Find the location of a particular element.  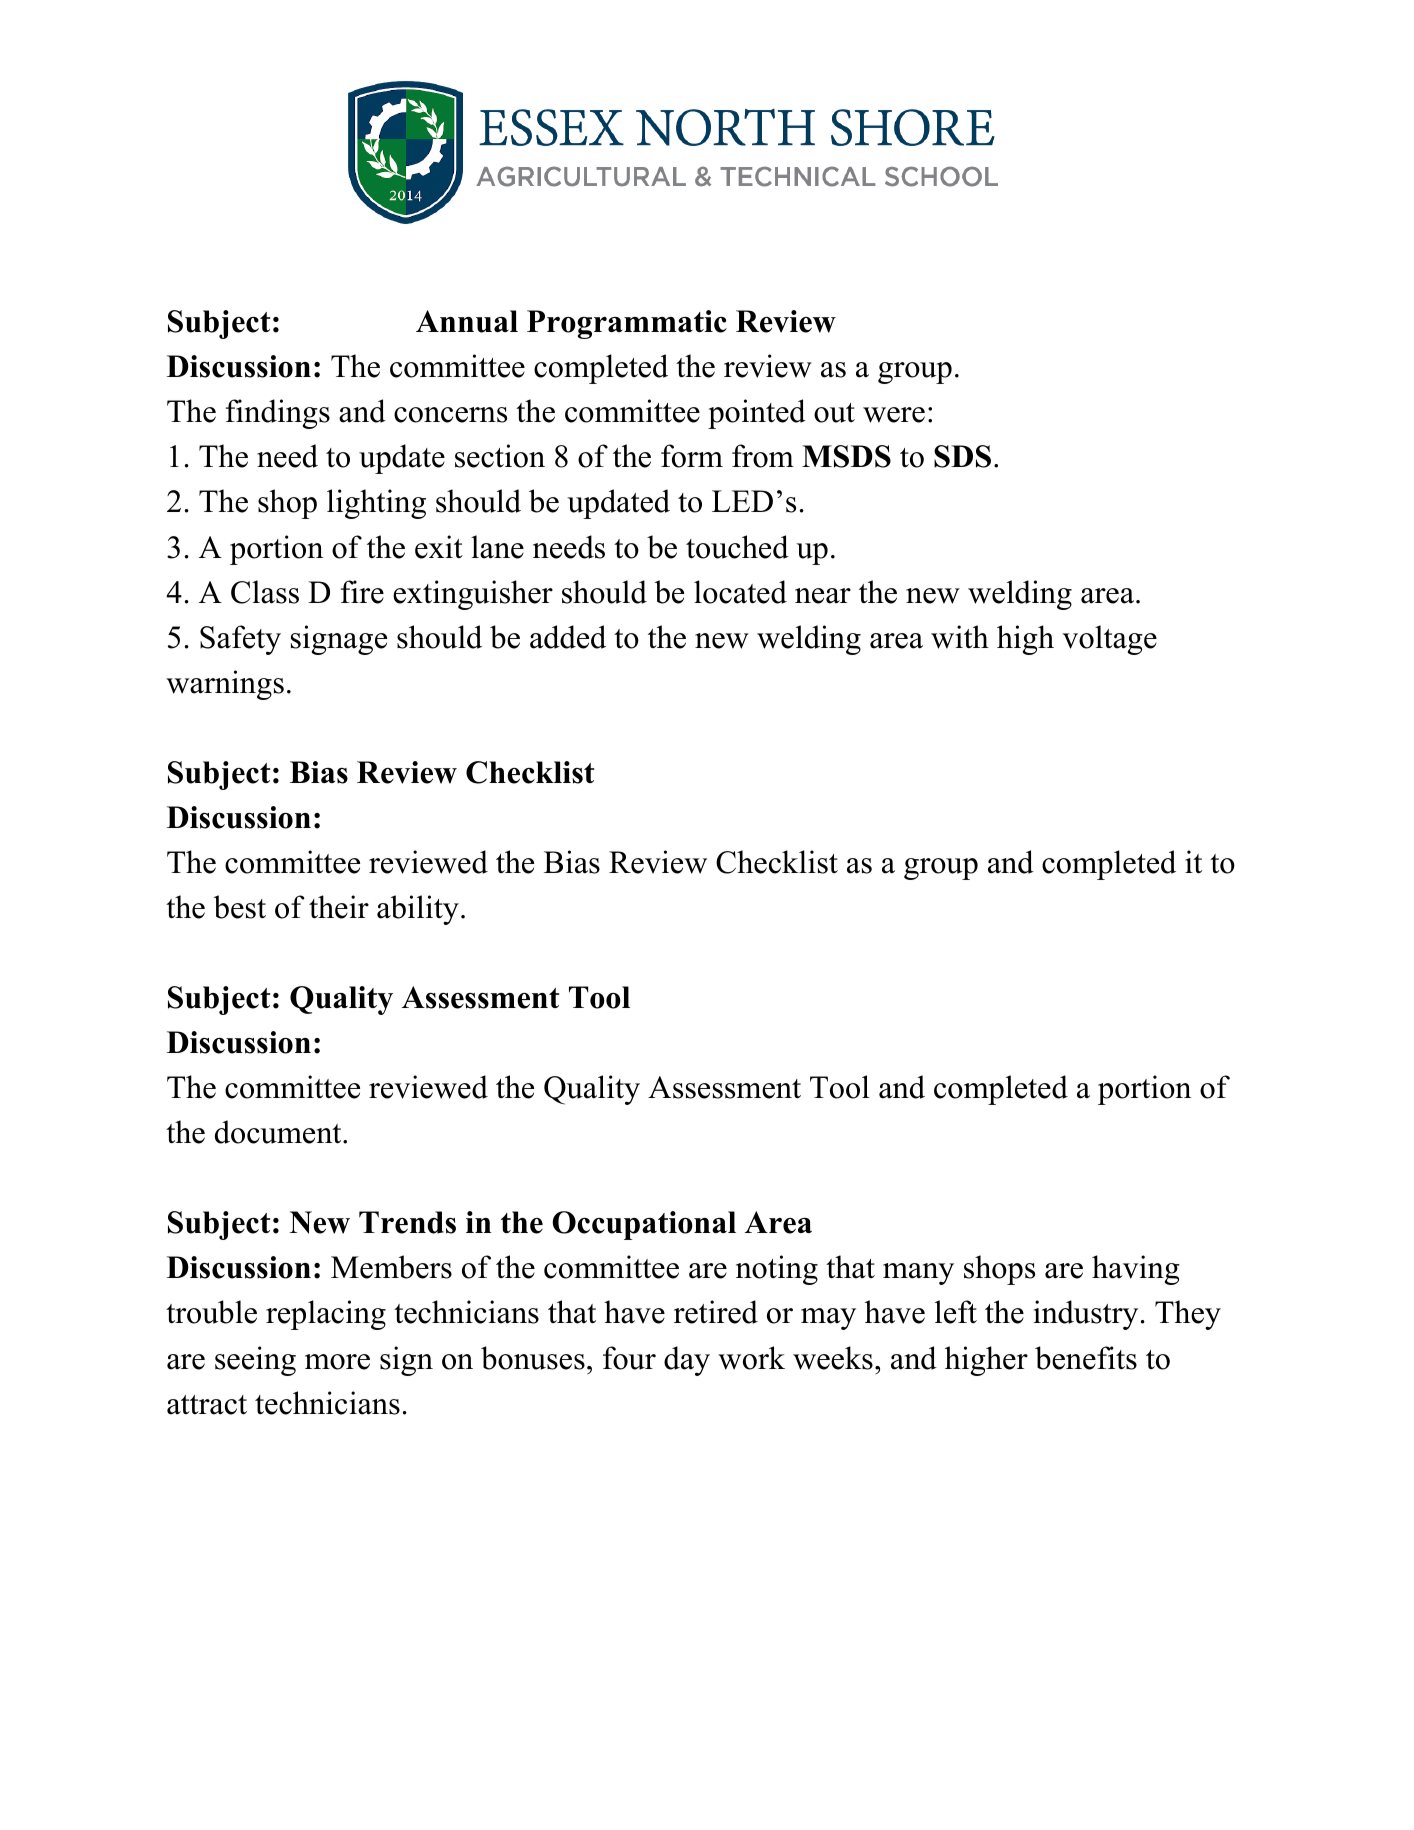

ability is located at coordinates (418, 910).
